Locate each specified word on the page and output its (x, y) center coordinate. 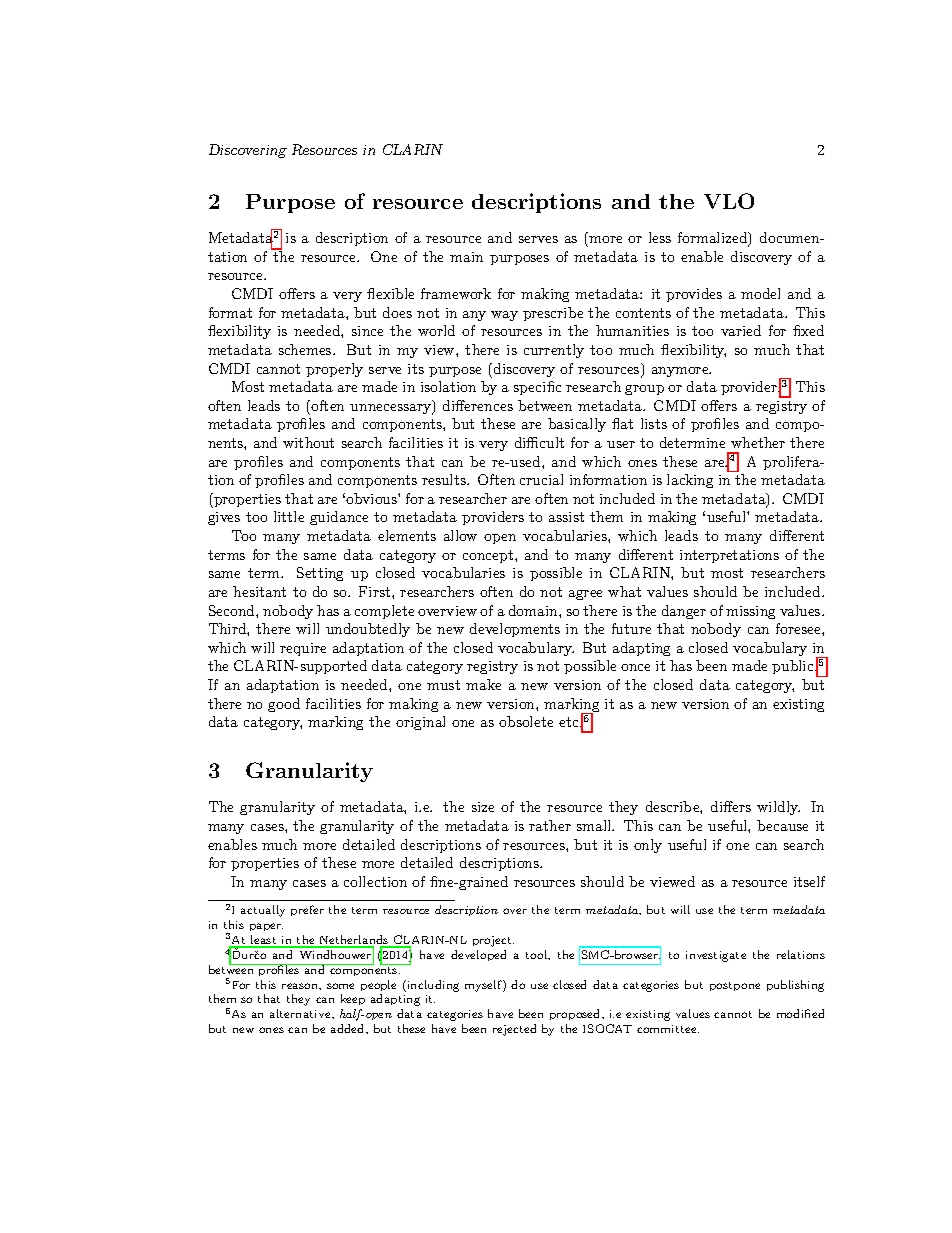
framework (456, 293)
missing (750, 612)
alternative (301, 1013)
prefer (307, 910)
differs (731, 806)
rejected (514, 1030)
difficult (539, 442)
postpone (735, 986)
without (308, 442)
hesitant (259, 591)
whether (758, 442)
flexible (390, 293)
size (483, 807)
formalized (713, 239)
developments (515, 630)
